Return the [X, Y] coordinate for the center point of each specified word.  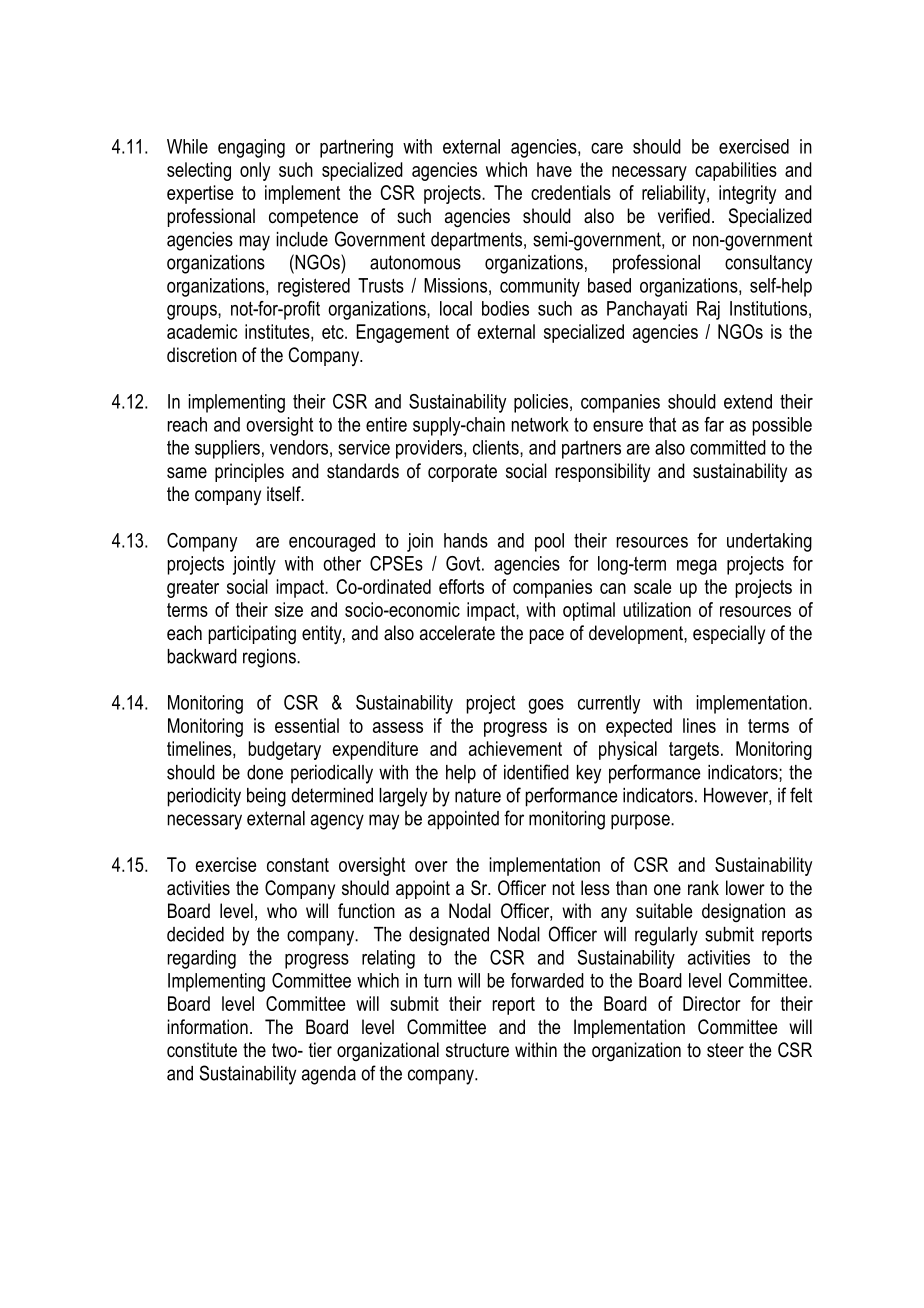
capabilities [736, 171]
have [554, 169]
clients [497, 447]
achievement [515, 748]
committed [728, 447]
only [255, 171]
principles [249, 472]
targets [694, 751]
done [265, 772]
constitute [202, 1050]
